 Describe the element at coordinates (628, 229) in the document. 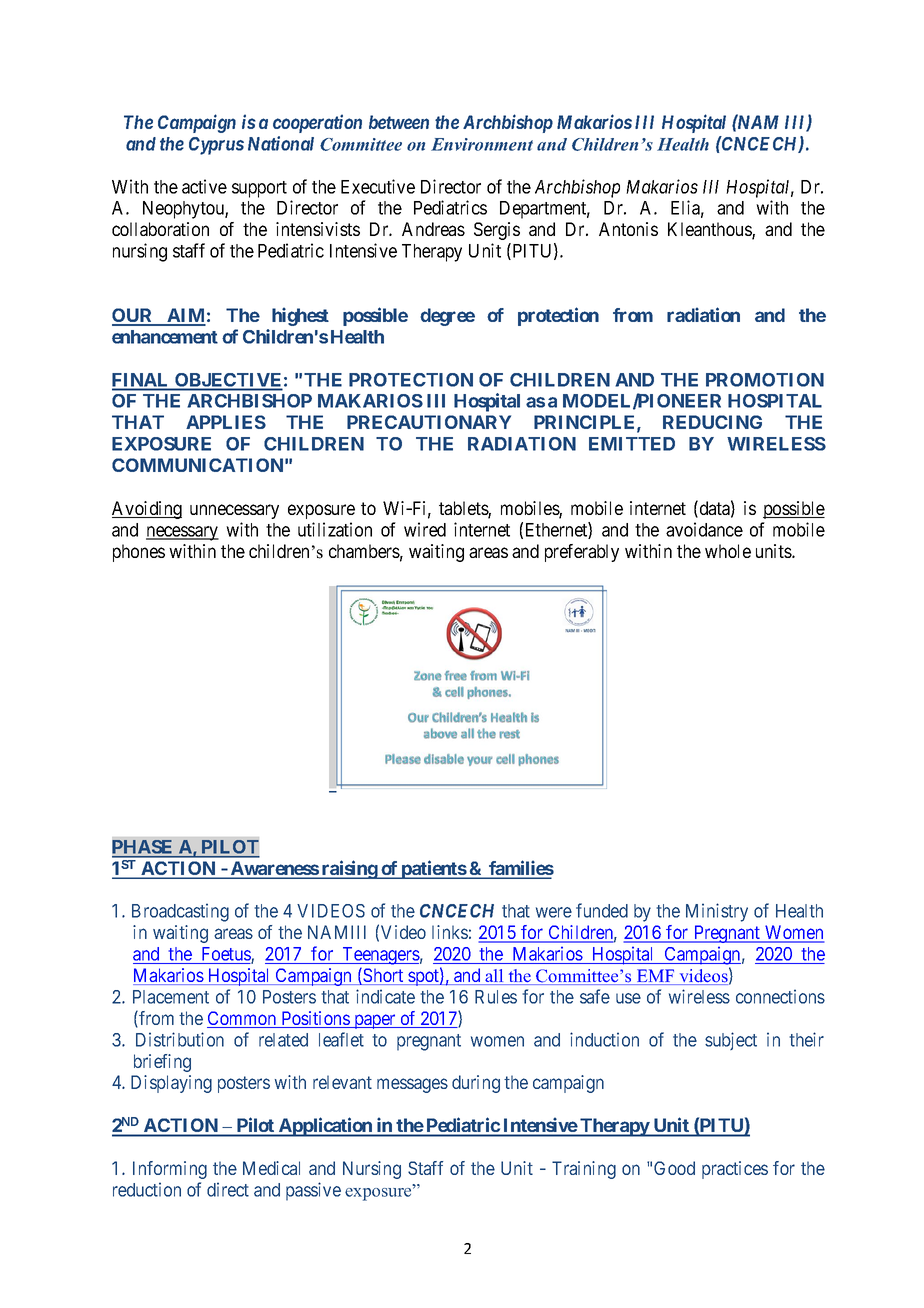

I see `Antonis` at that location.
